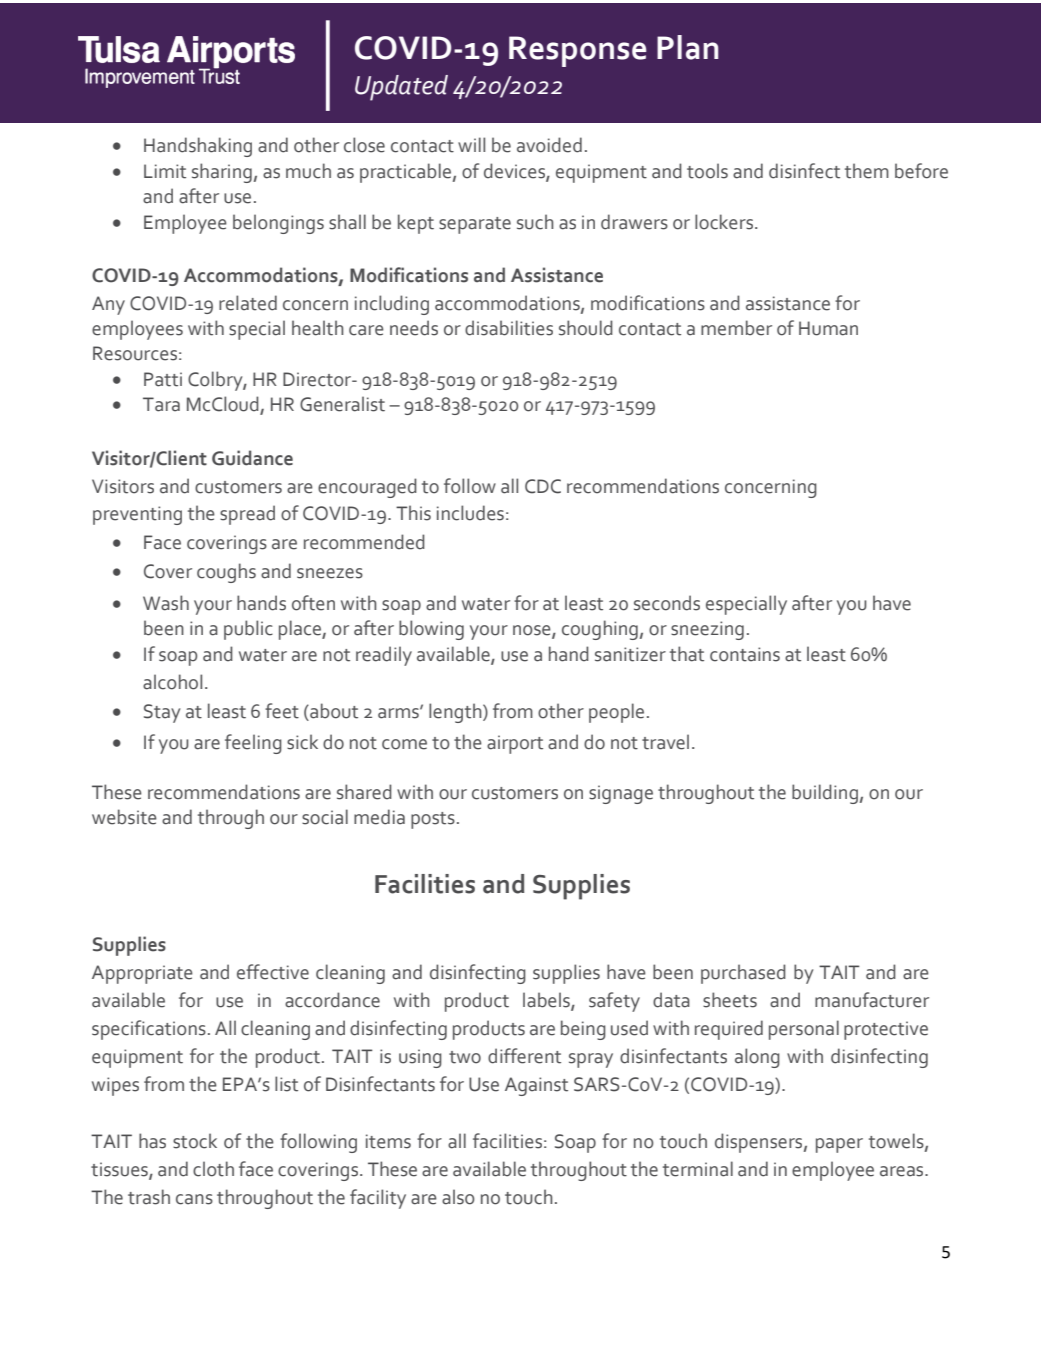 The width and height of the document is (1041, 1347). What do you see at coordinates (213, 1169) in the document?
I see `cloth` at bounding box center [213, 1169].
